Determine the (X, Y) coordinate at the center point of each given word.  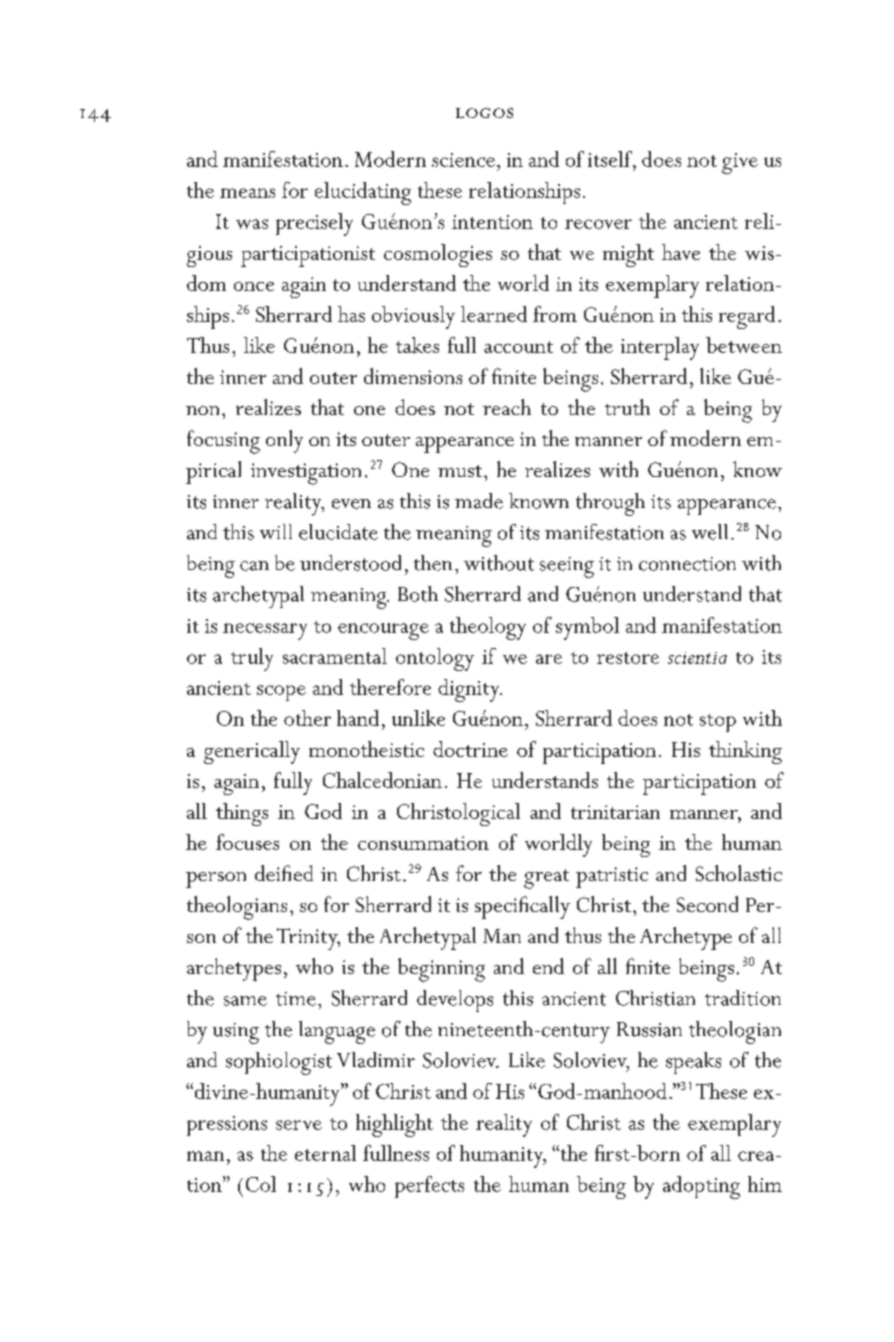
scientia (697, 658)
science (463, 160)
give (740, 163)
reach (507, 407)
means (247, 193)
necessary (265, 631)
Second (707, 904)
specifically (522, 907)
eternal (325, 1153)
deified (284, 873)
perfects (429, 1187)
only (284, 441)
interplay (660, 348)
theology (488, 628)
